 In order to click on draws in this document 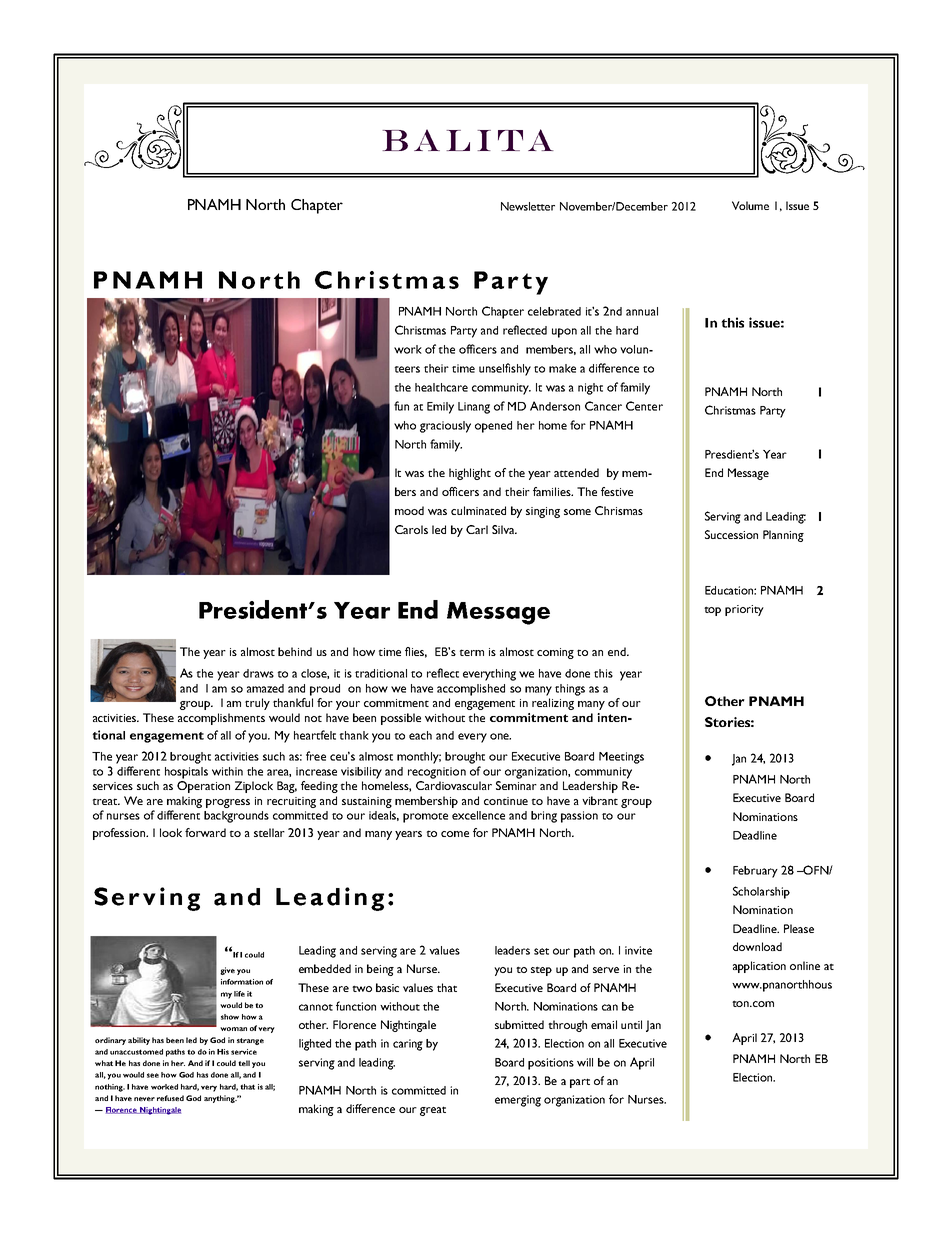, I will do `click(258, 673)`.
